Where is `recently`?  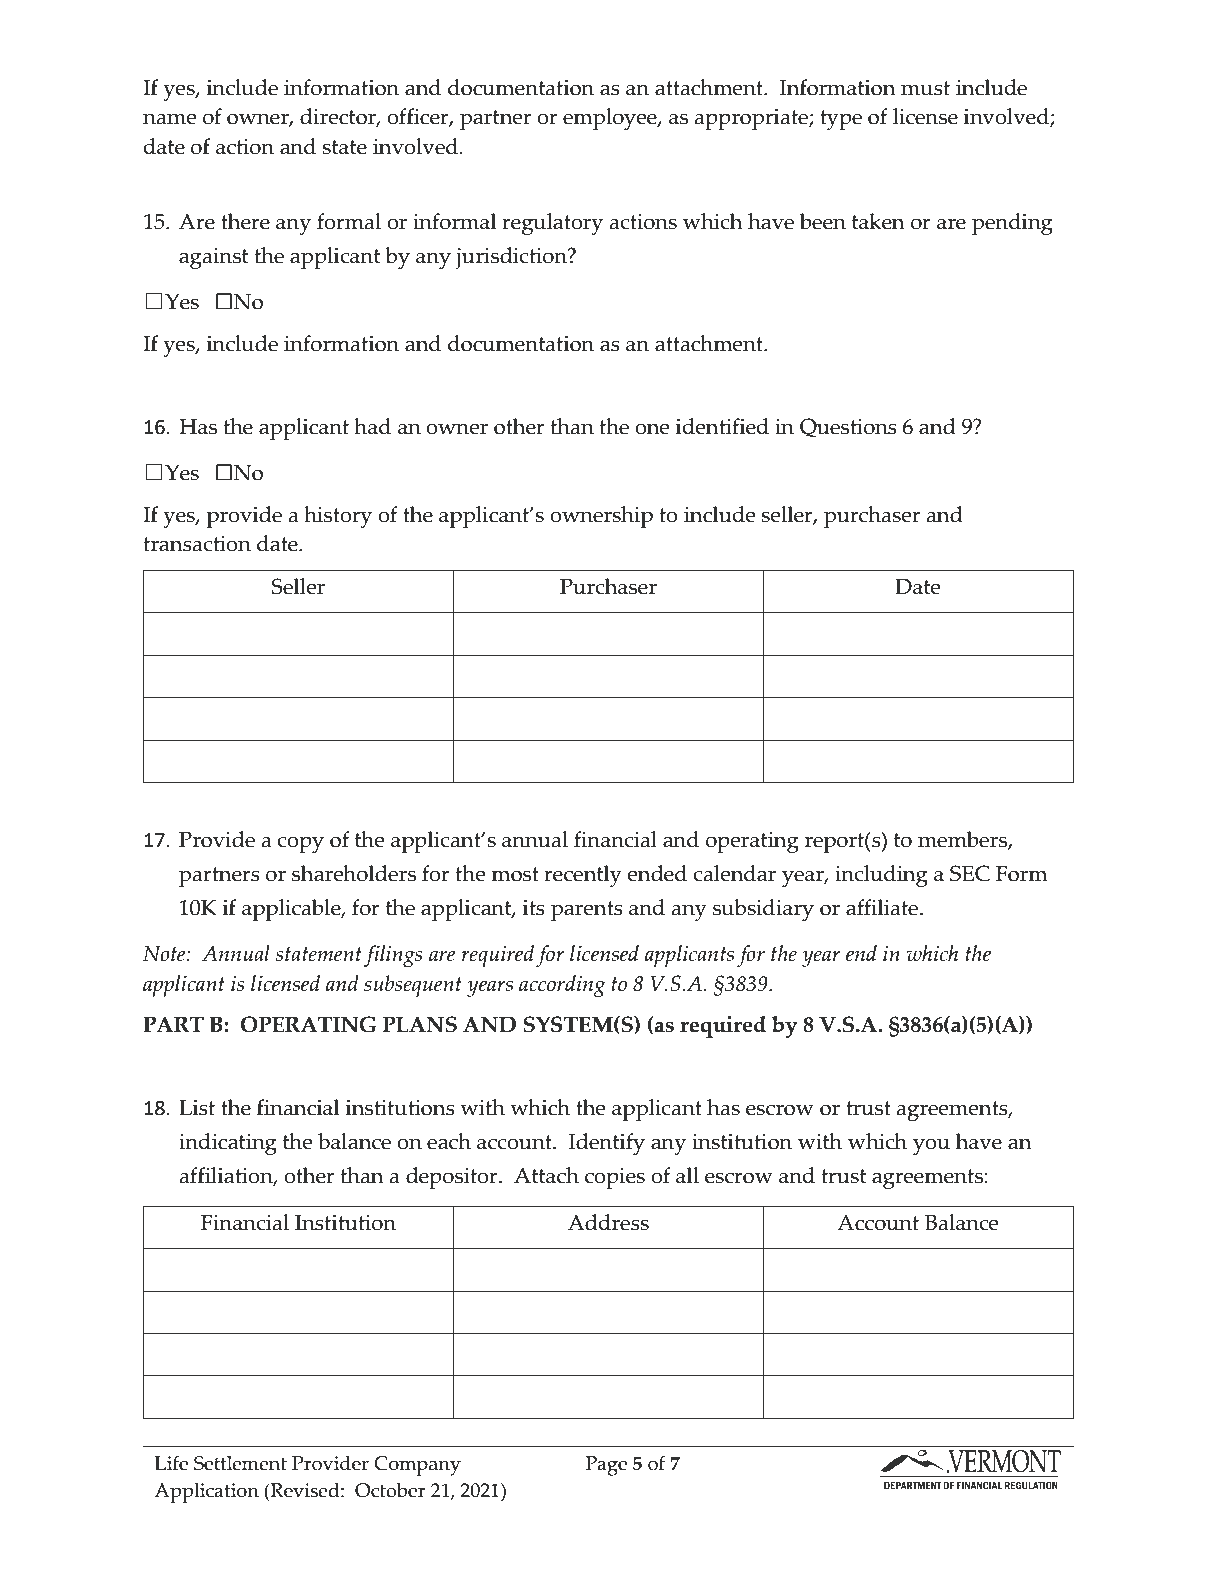
recently is located at coordinates (583, 876).
